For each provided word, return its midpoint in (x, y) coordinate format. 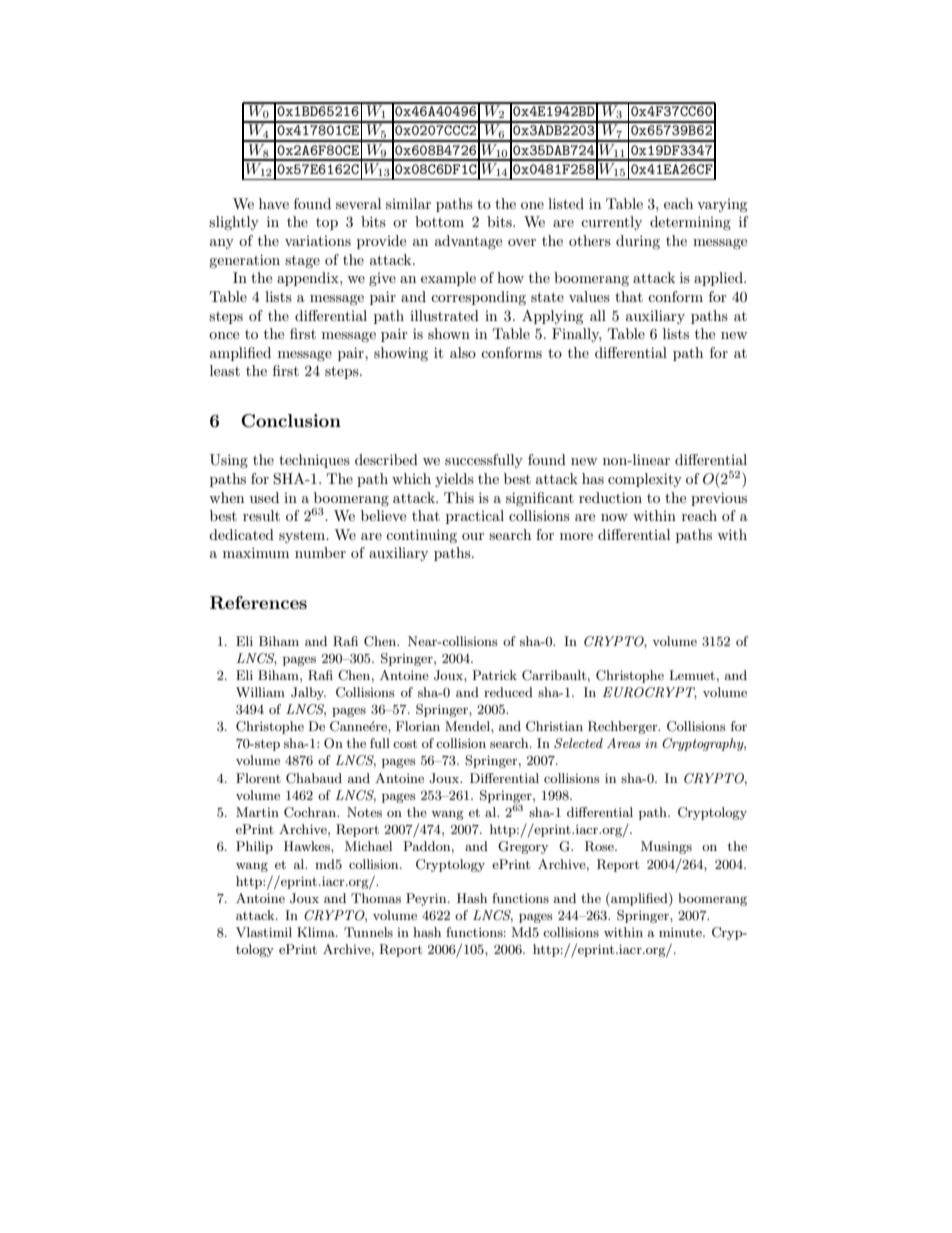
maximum (256, 552)
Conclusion (291, 421)
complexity (645, 480)
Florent (258, 778)
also (463, 352)
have (274, 203)
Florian (418, 726)
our (473, 536)
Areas (624, 743)
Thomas (376, 898)
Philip (254, 847)
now (614, 517)
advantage (468, 242)
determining (690, 223)
